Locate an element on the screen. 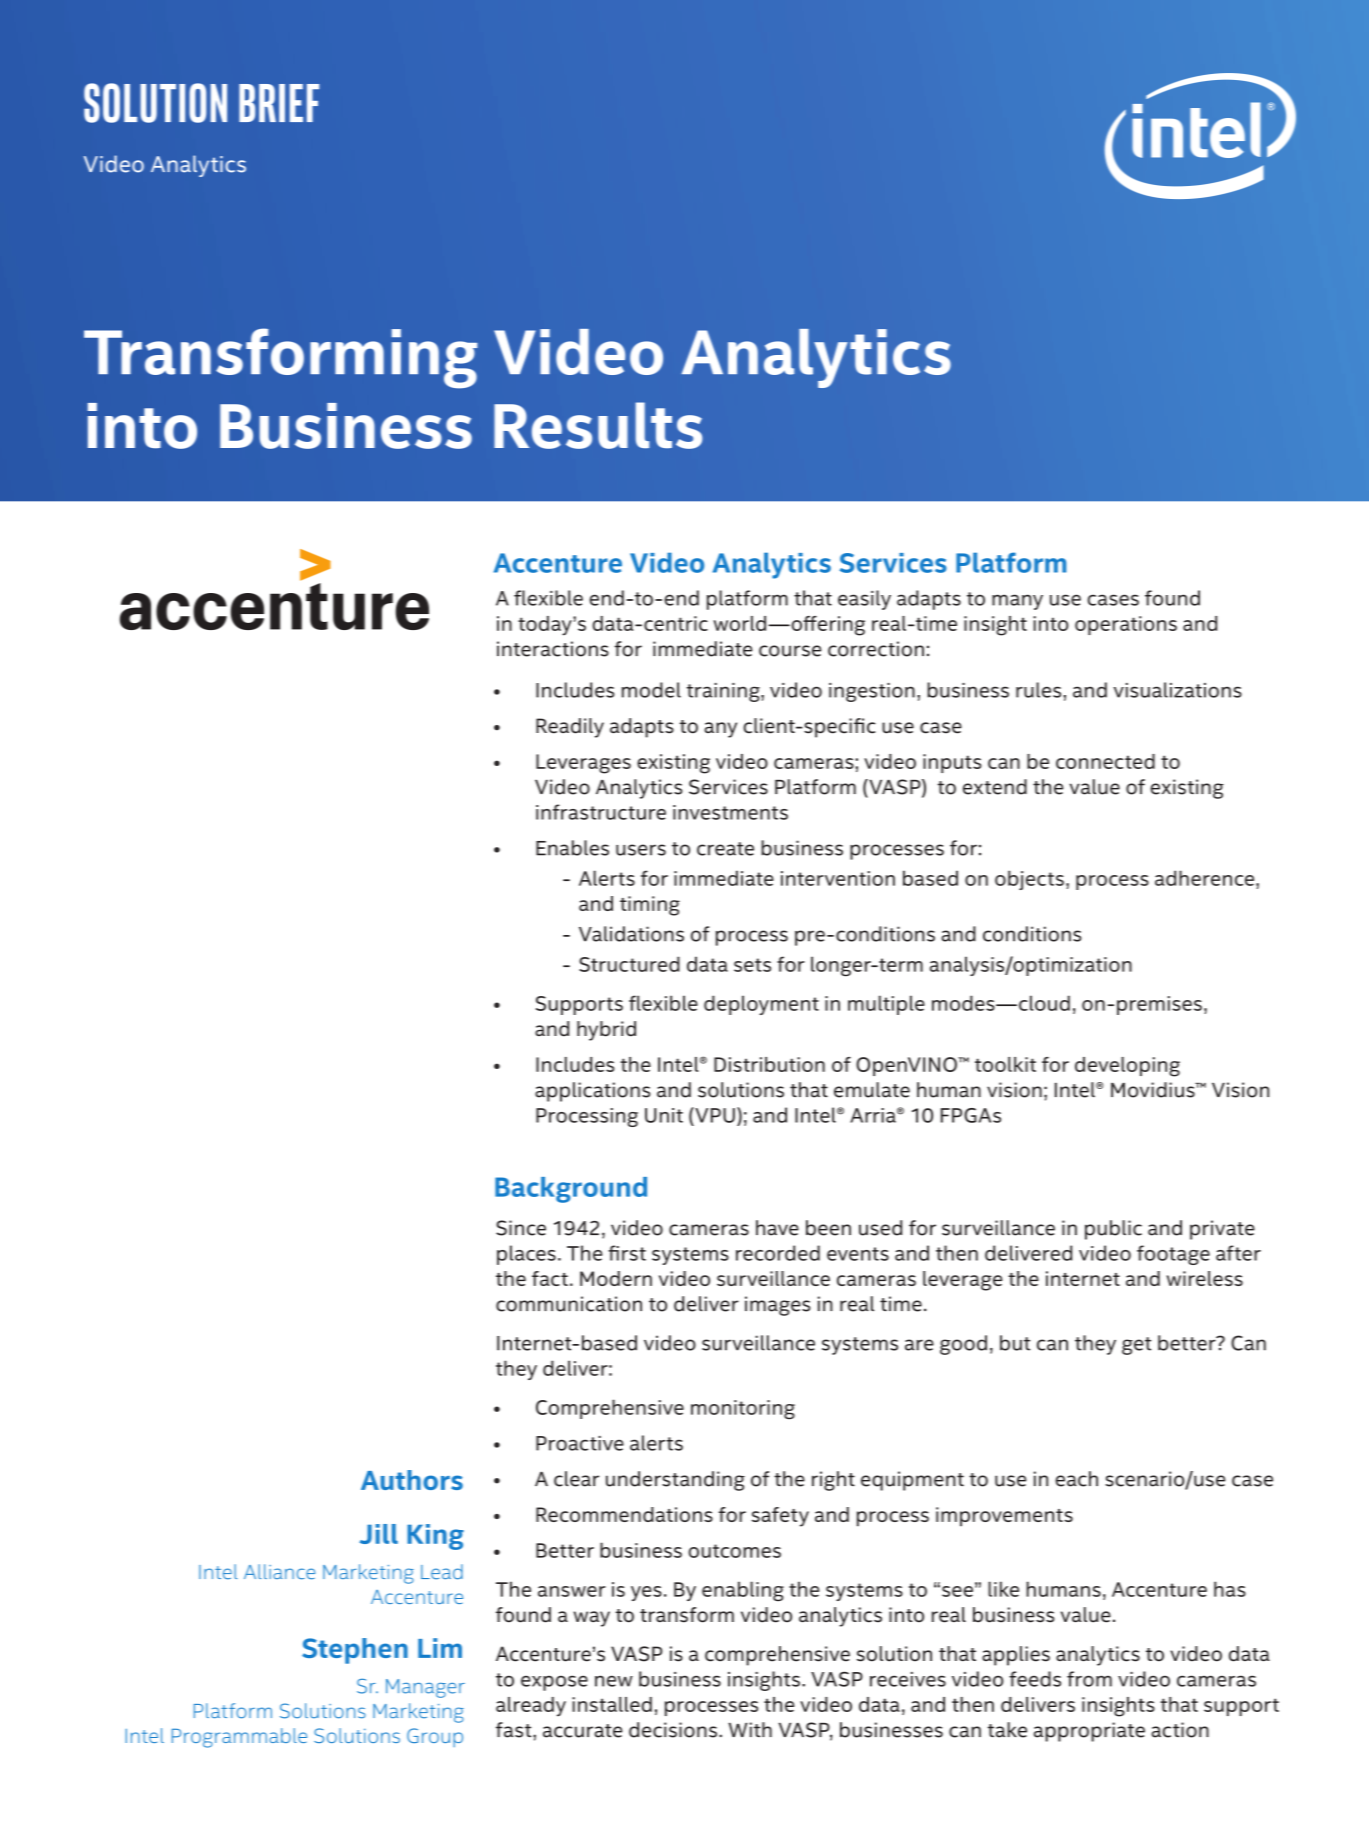  easily is located at coordinates (864, 600).
